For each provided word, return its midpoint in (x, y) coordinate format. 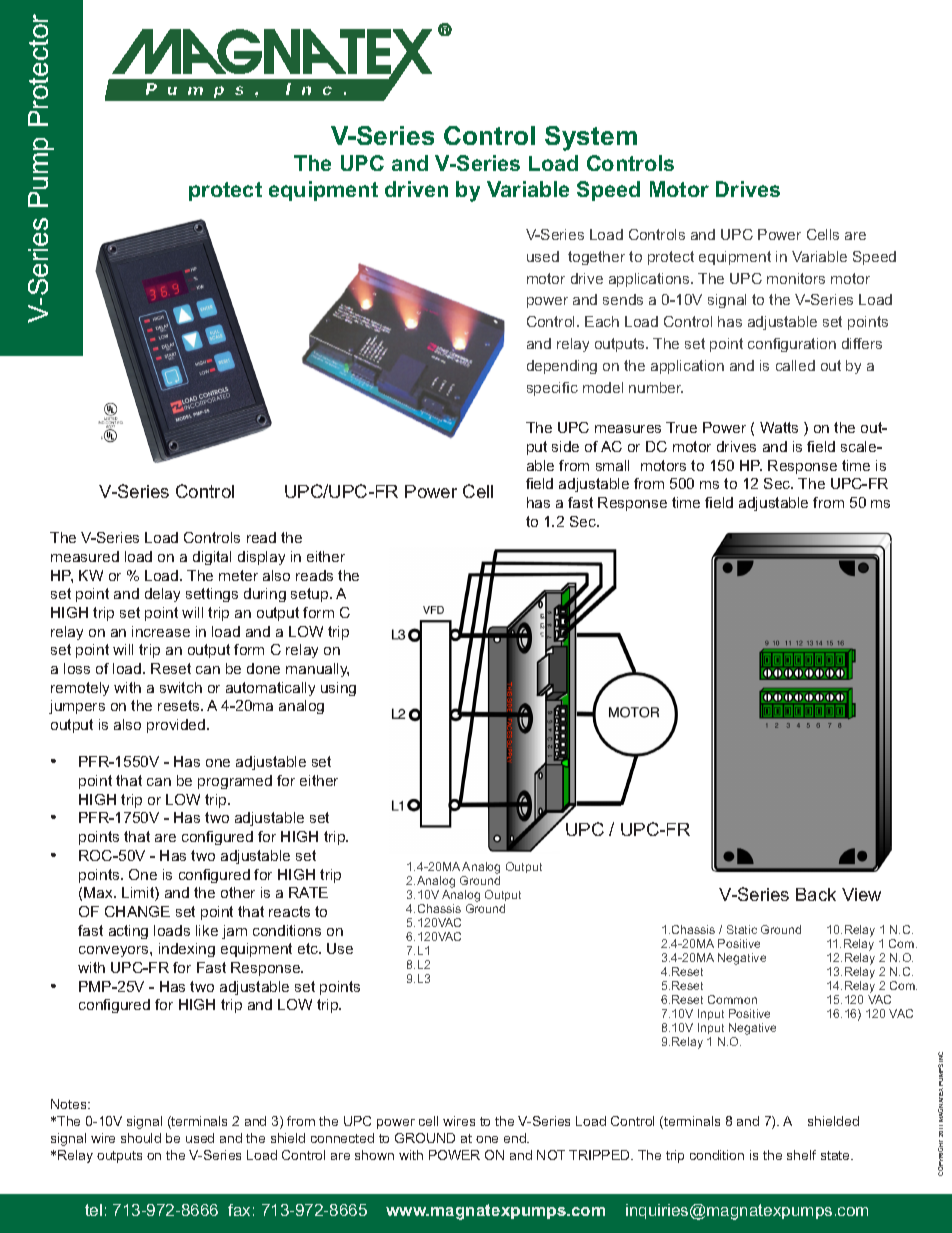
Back (816, 894)
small (612, 465)
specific (552, 389)
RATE (308, 892)
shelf (801, 1155)
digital (212, 558)
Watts (779, 427)
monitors (796, 278)
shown (374, 1155)
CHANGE (137, 911)
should (141, 1138)
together (596, 258)
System (591, 138)
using (338, 689)
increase (161, 631)
